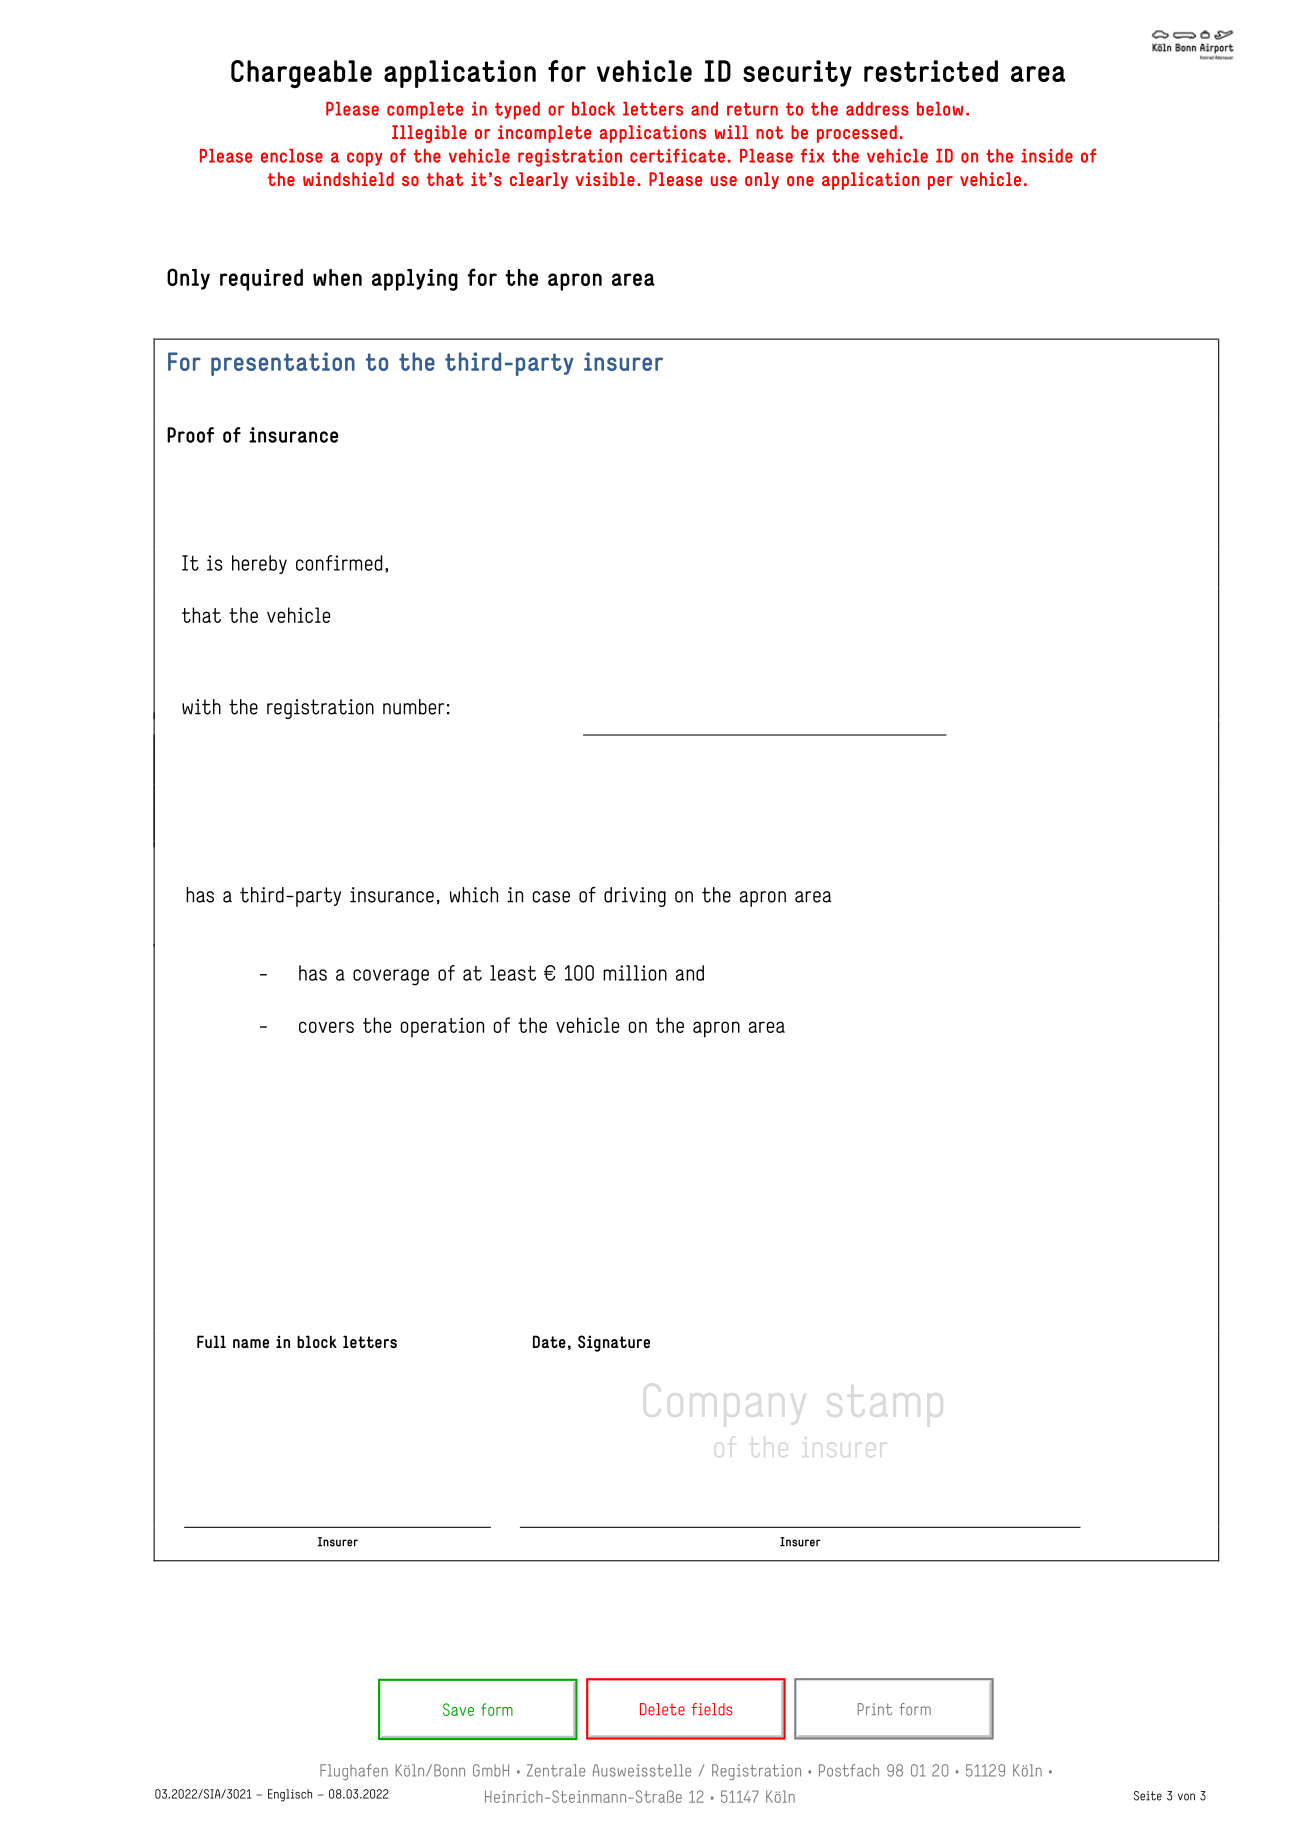  Describe the element at coordinates (292, 156) in the page. I see `enclose` at that location.
